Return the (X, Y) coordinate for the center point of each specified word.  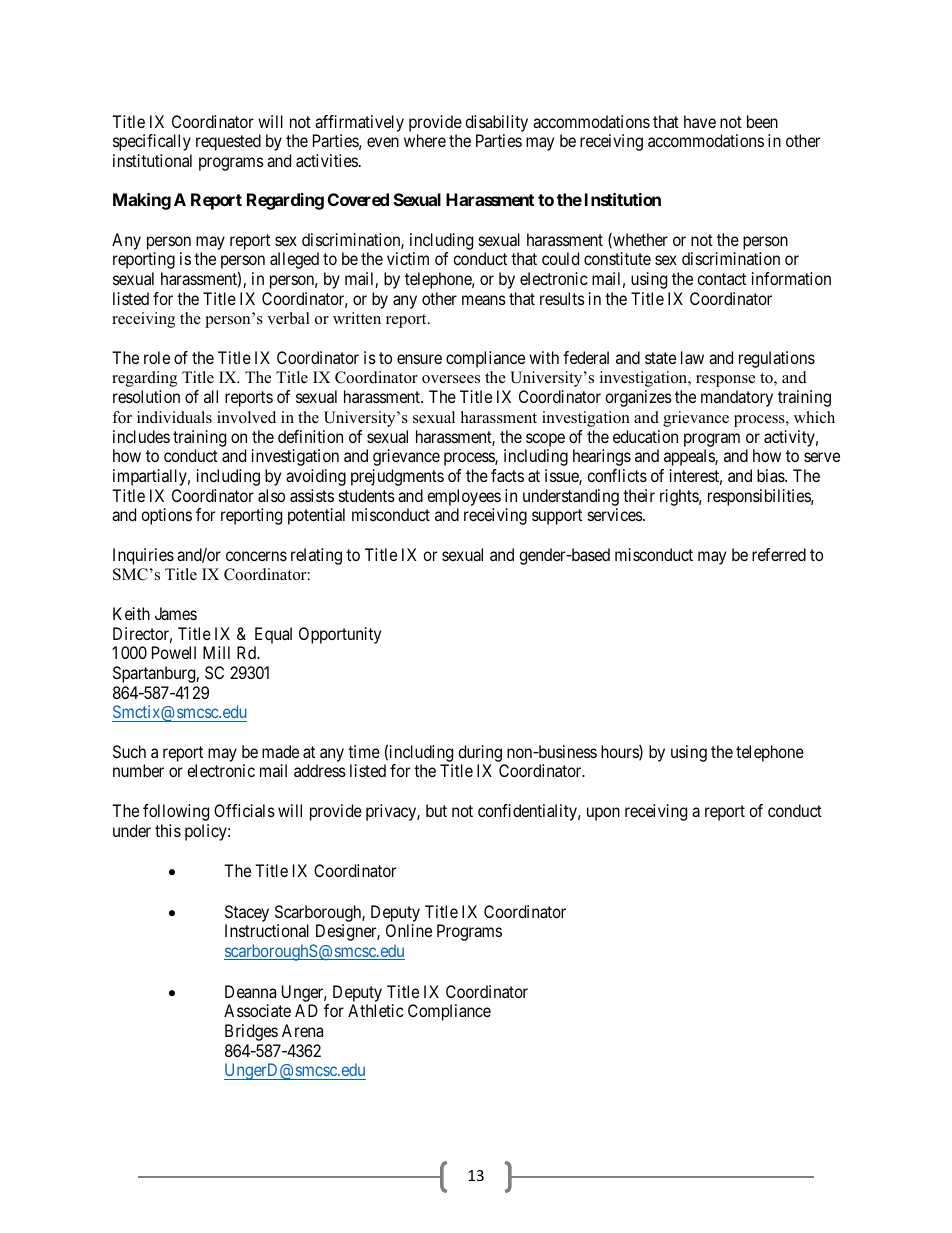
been (762, 121)
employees (464, 497)
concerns (256, 556)
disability (496, 123)
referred (779, 554)
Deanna (250, 991)
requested (228, 142)
